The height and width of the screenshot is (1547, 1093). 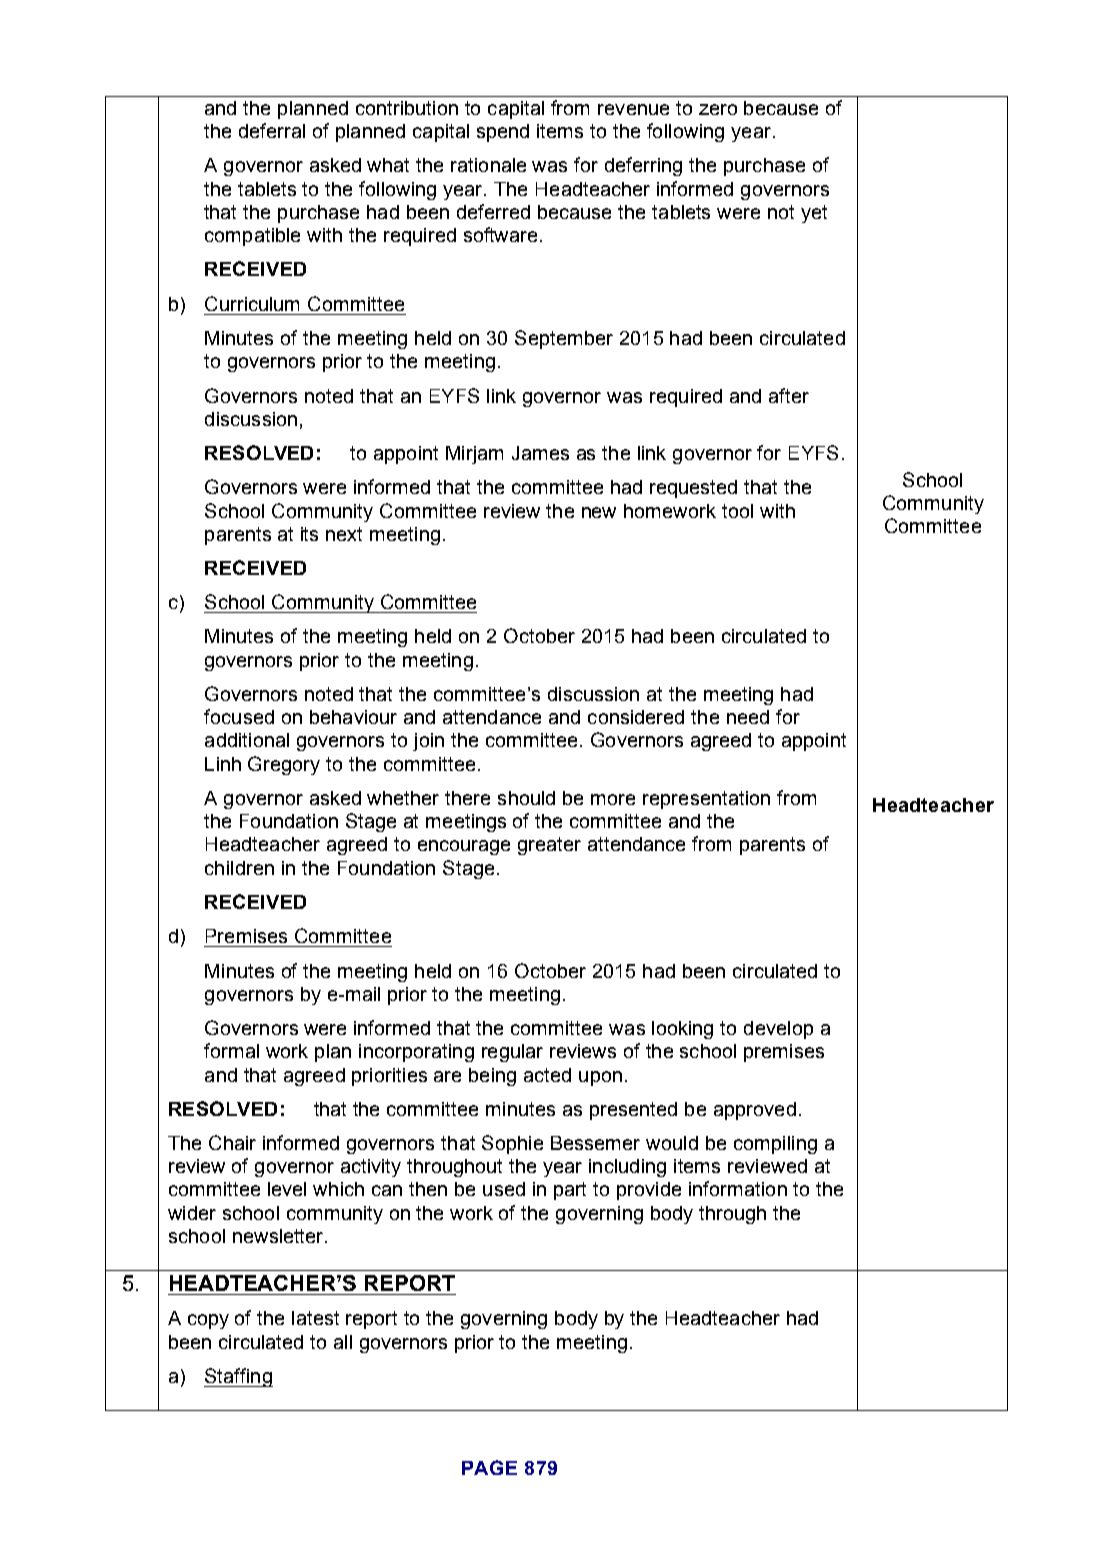 I want to click on being, so click(x=492, y=1077).
